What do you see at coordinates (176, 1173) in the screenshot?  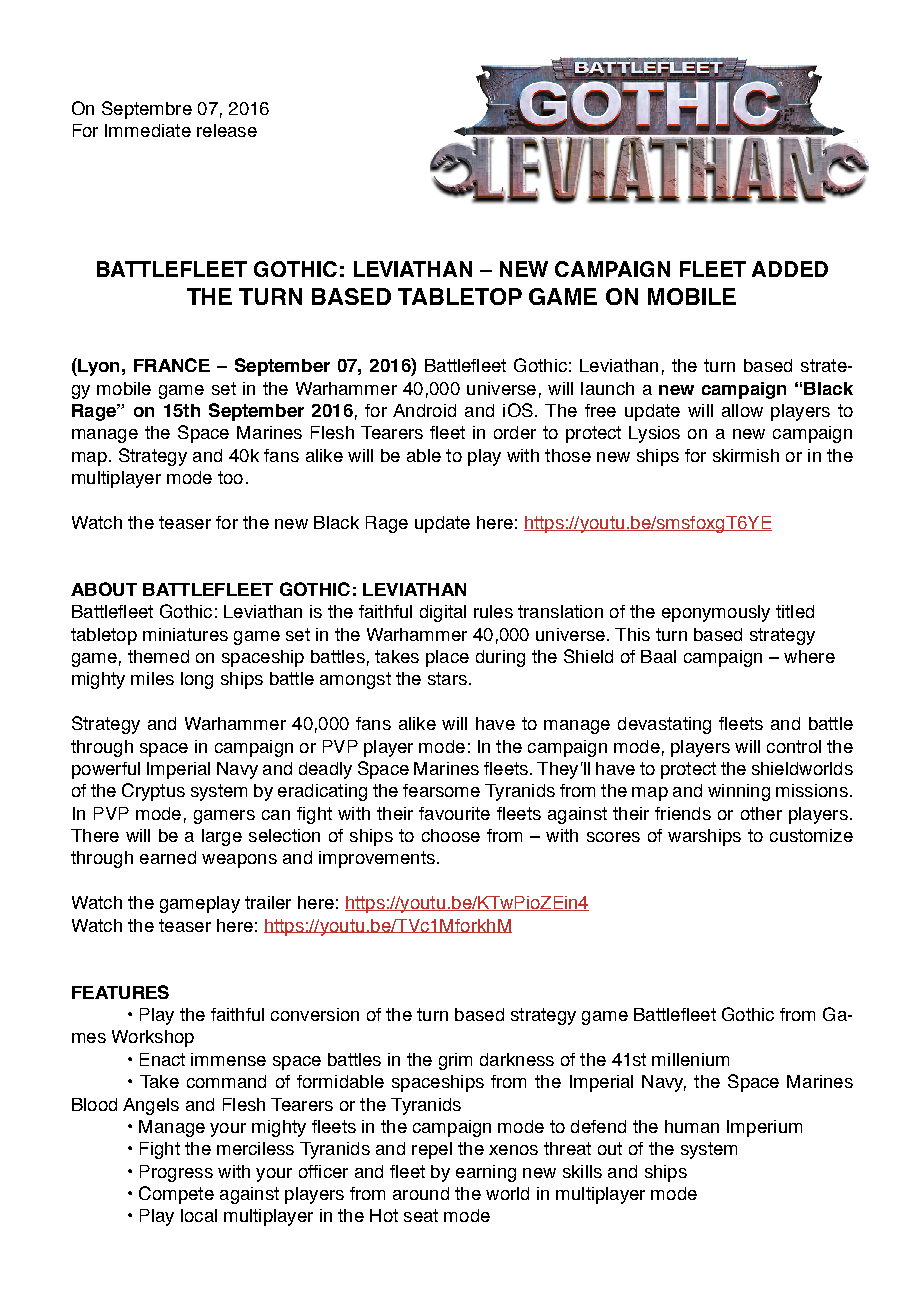 I see `Progress` at bounding box center [176, 1173].
